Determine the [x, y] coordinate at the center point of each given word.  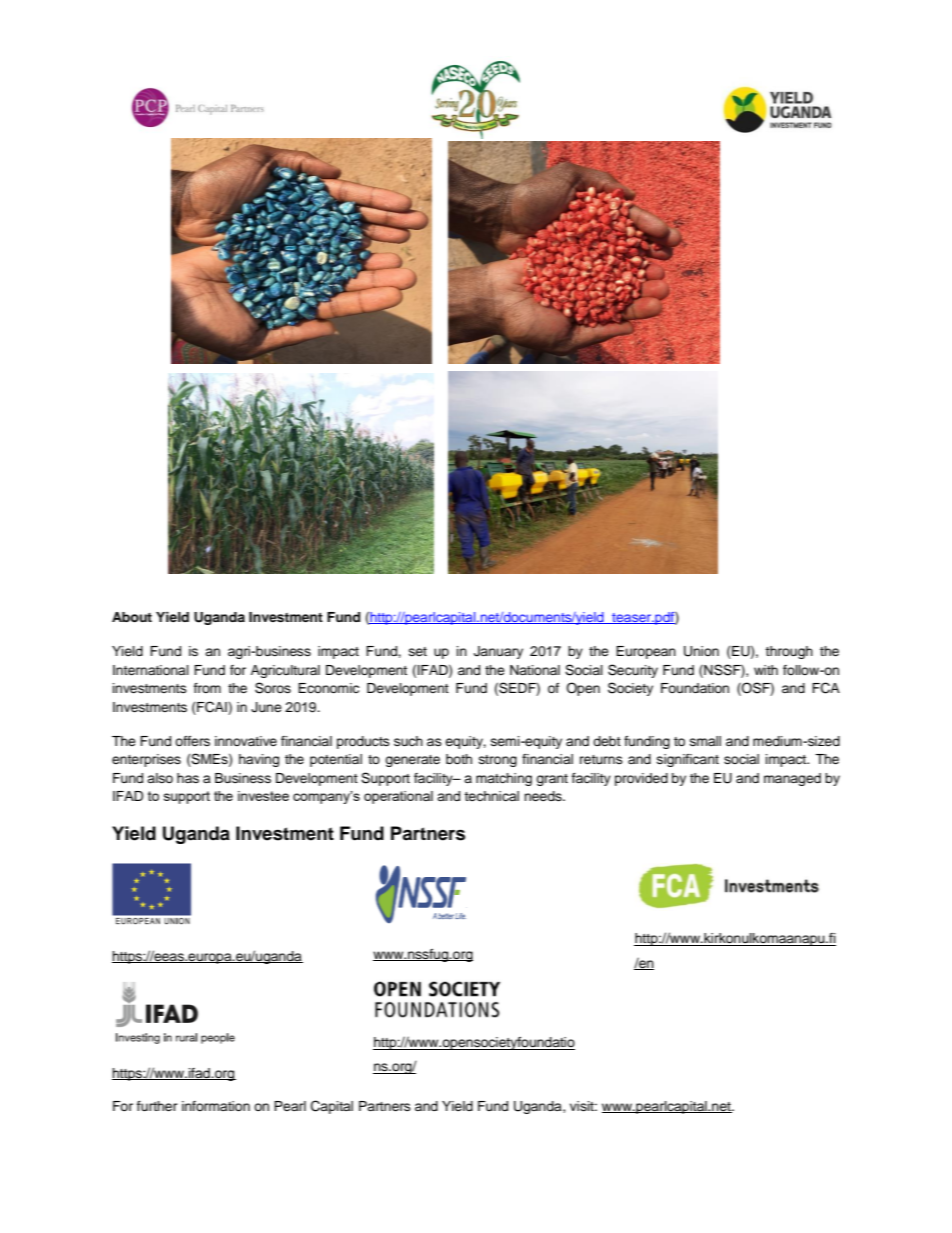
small [705, 741]
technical [491, 796]
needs [544, 796]
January [498, 652]
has [188, 778]
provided [641, 779]
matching [504, 779]
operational [398, 797]
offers [192, 741]
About [132, 617]
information [216, 1106]
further [157, 1106]
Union [701, 651]
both [459, 759]
